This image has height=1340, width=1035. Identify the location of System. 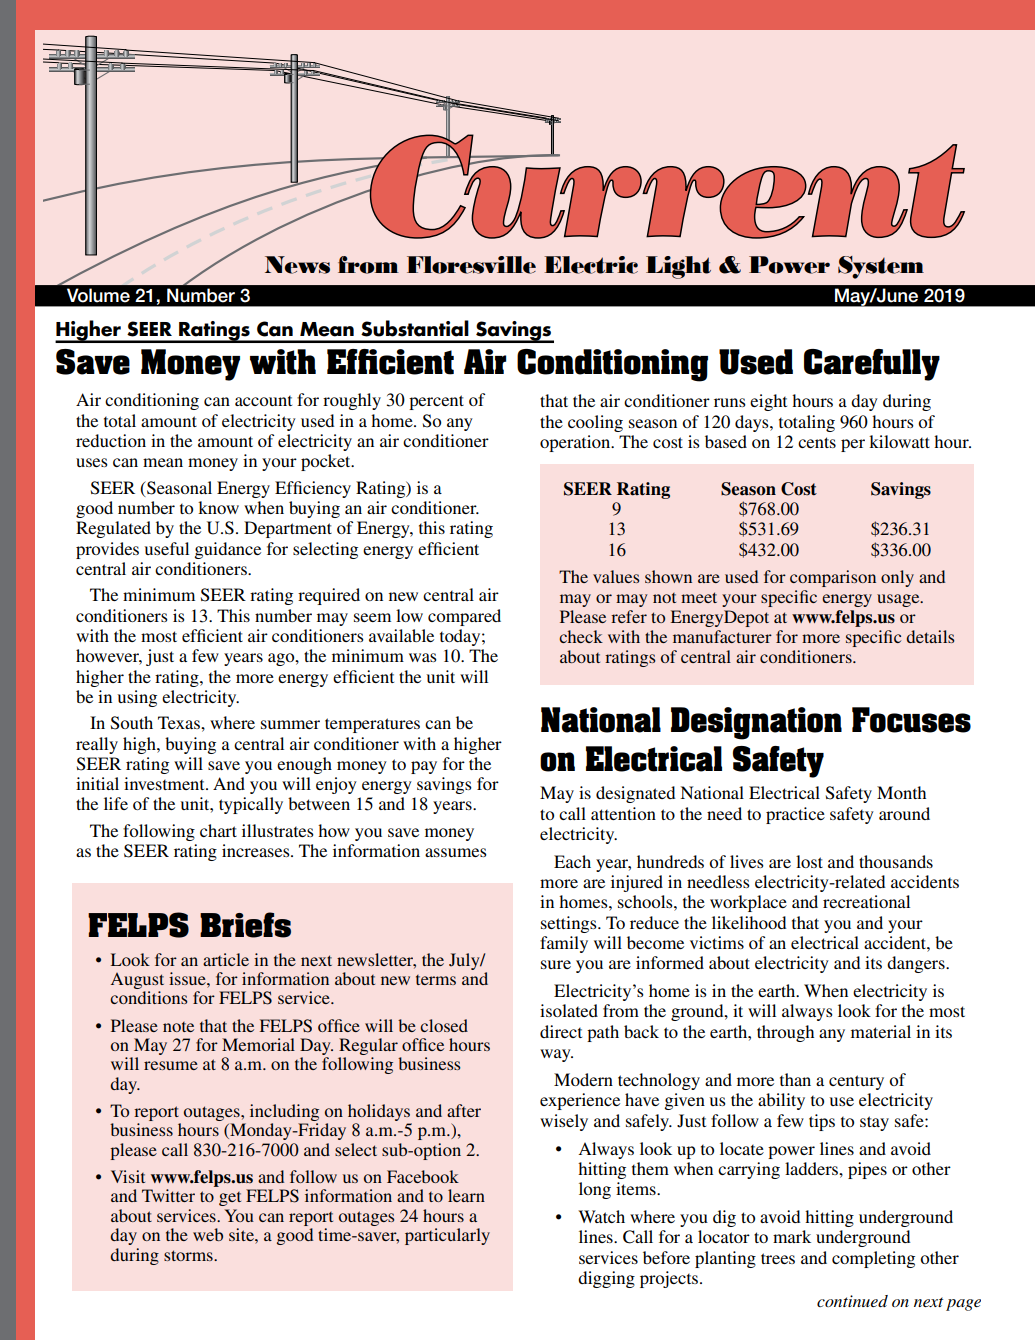
(881, 267).
